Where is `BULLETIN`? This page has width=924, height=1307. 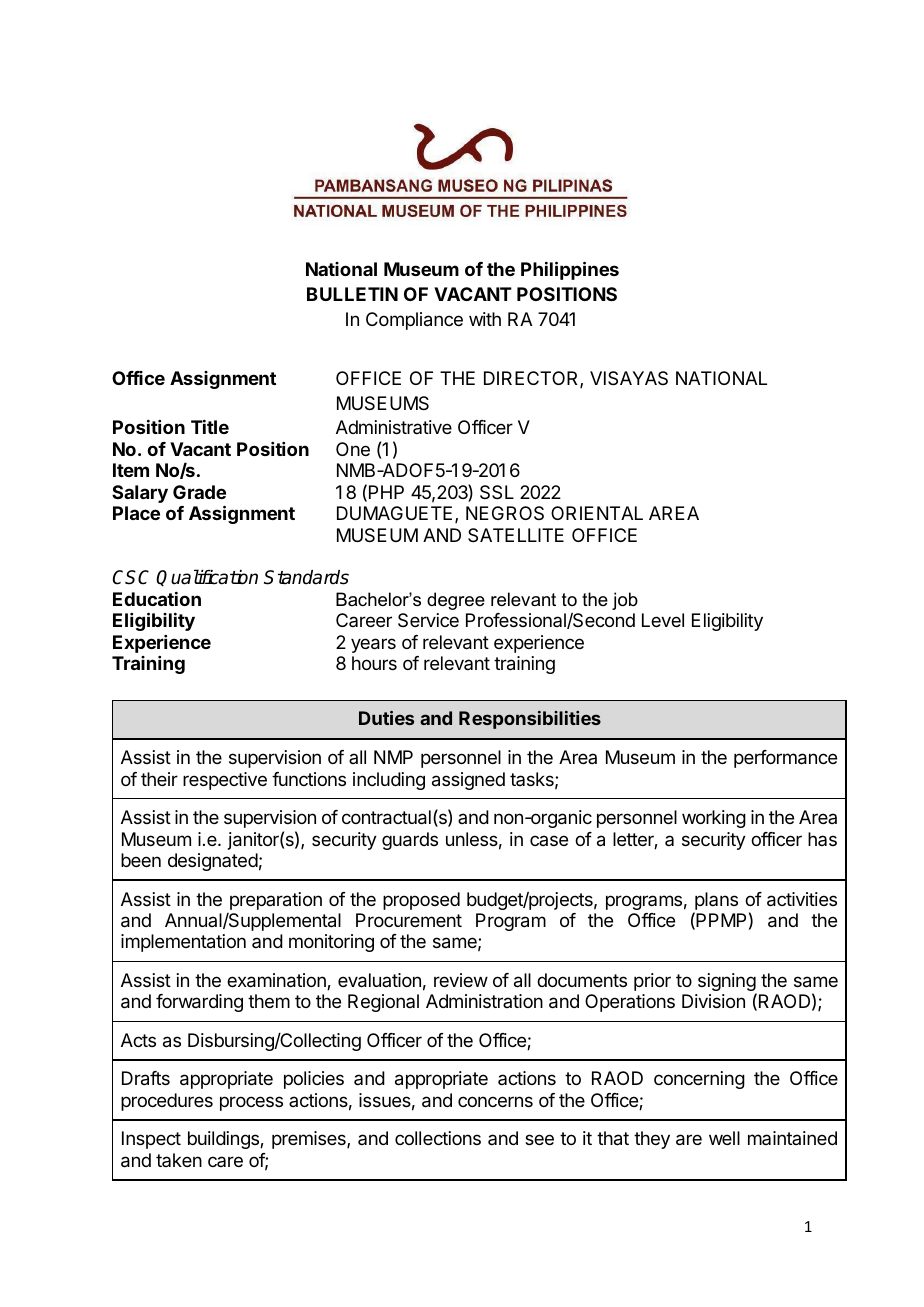 BULLETIN is located at coordinates (352, 294).
